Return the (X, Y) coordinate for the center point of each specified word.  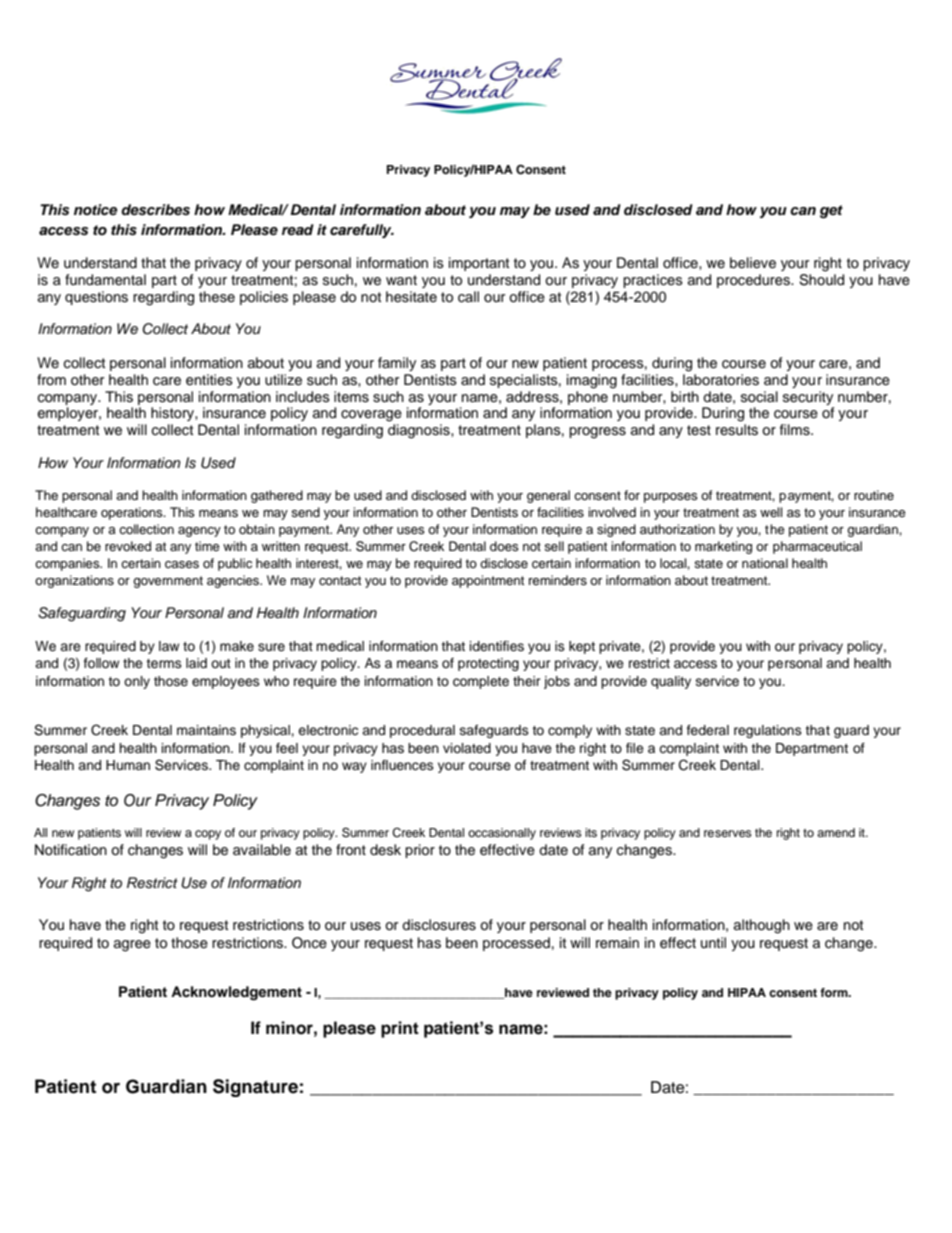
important (479, 264)
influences (402, 765)
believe (753, 263)
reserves (728, 833)
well (771, 512)
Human (128, 765)
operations (133, 513)
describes (155, 210)
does (504, 546)
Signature (255, 1088)
